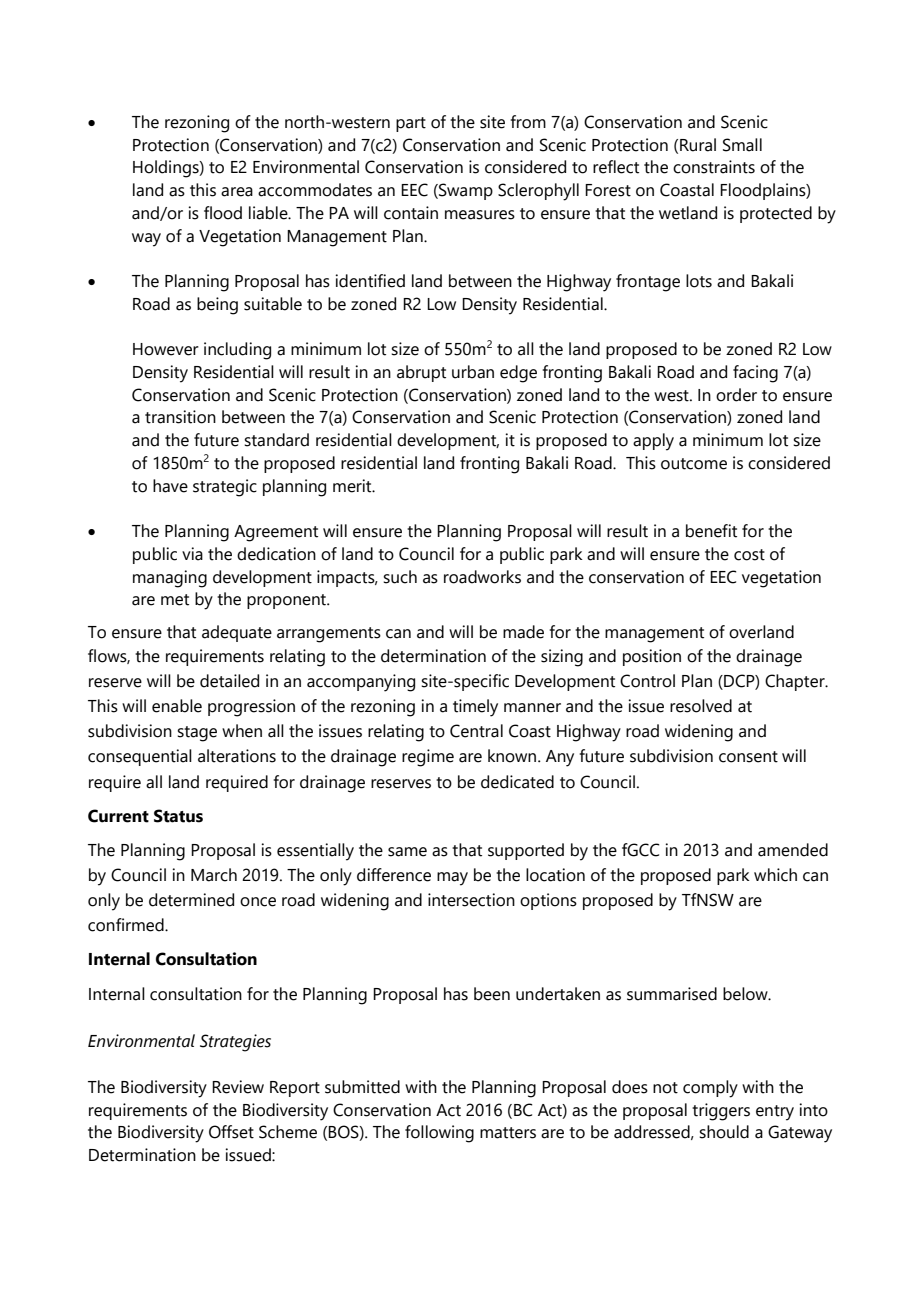 The width and height of the screenshot is (924, 1308). What do you see at coordinates (473, 372) in the screenshot?
I see `urban` at bounding box center [473, 372].
